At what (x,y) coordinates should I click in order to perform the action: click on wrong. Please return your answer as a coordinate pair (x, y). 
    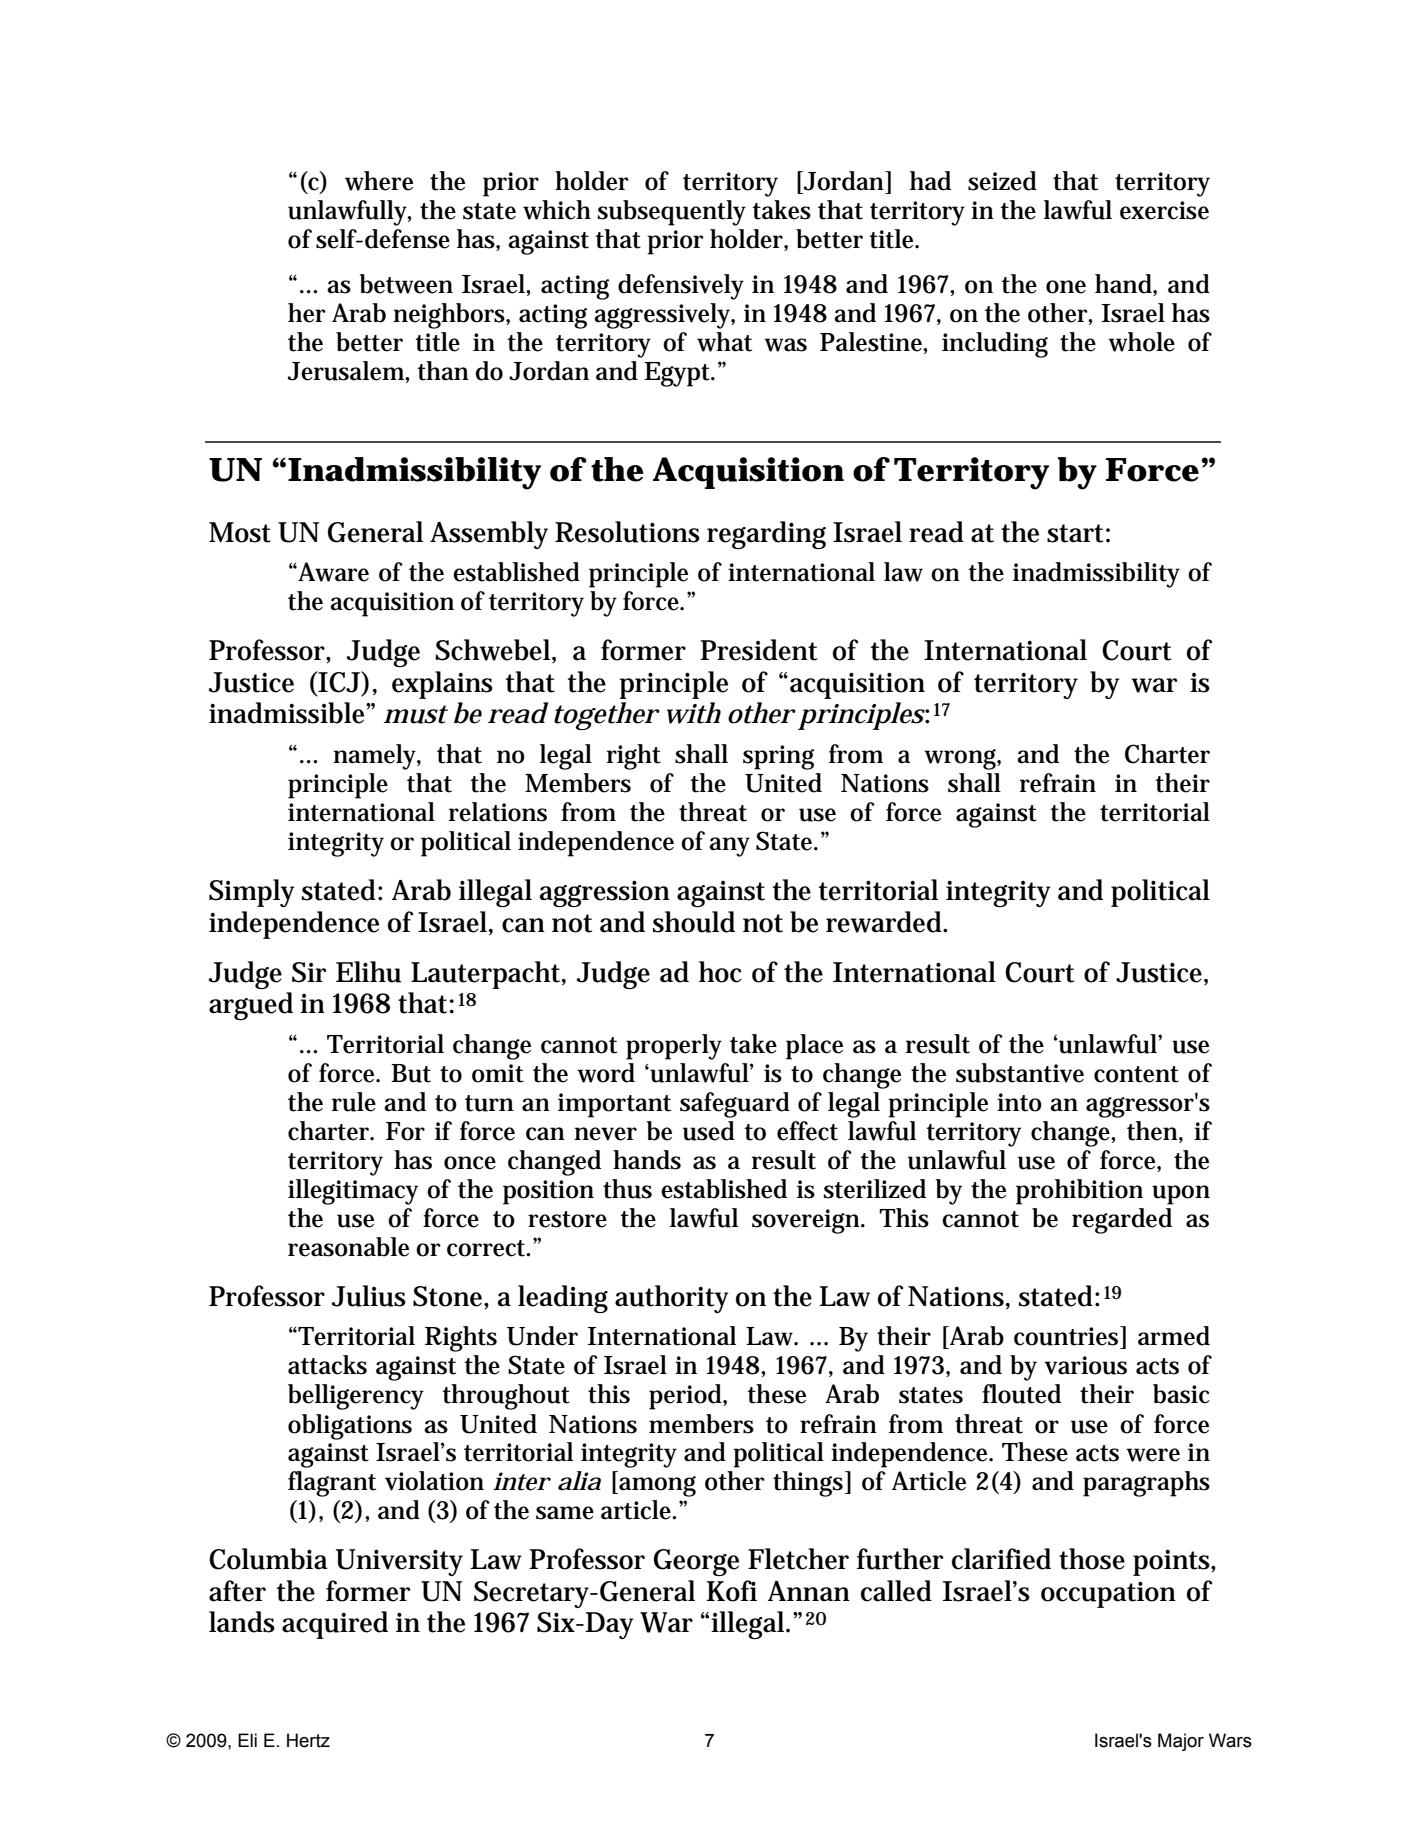
    Looking at the image, I should click on (962, 759).
